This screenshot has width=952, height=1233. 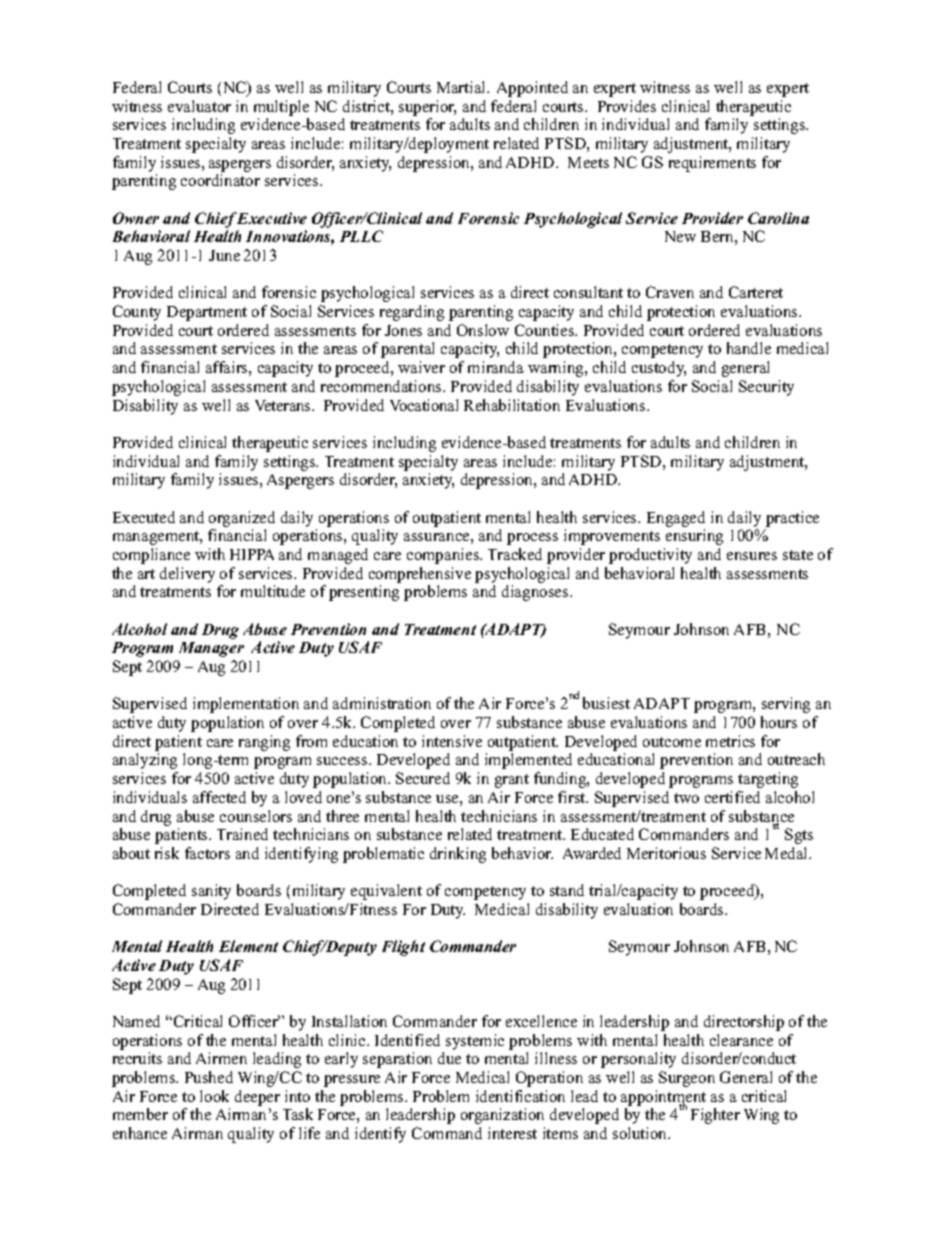 I want to click on affected, so click(x=219, y=797).
